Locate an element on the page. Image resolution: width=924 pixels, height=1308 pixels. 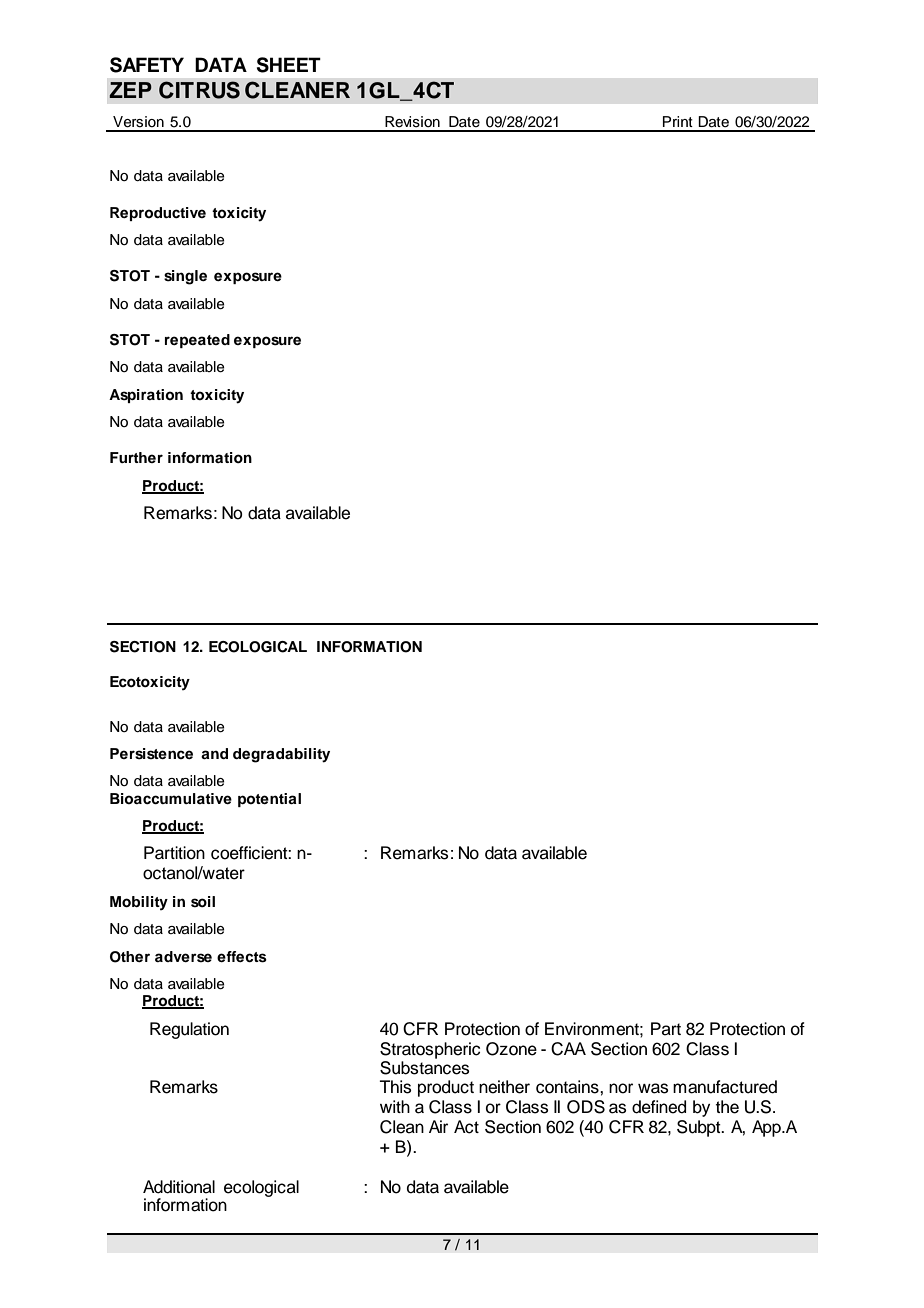
CITRUS is located at coordinates (199, 90).
